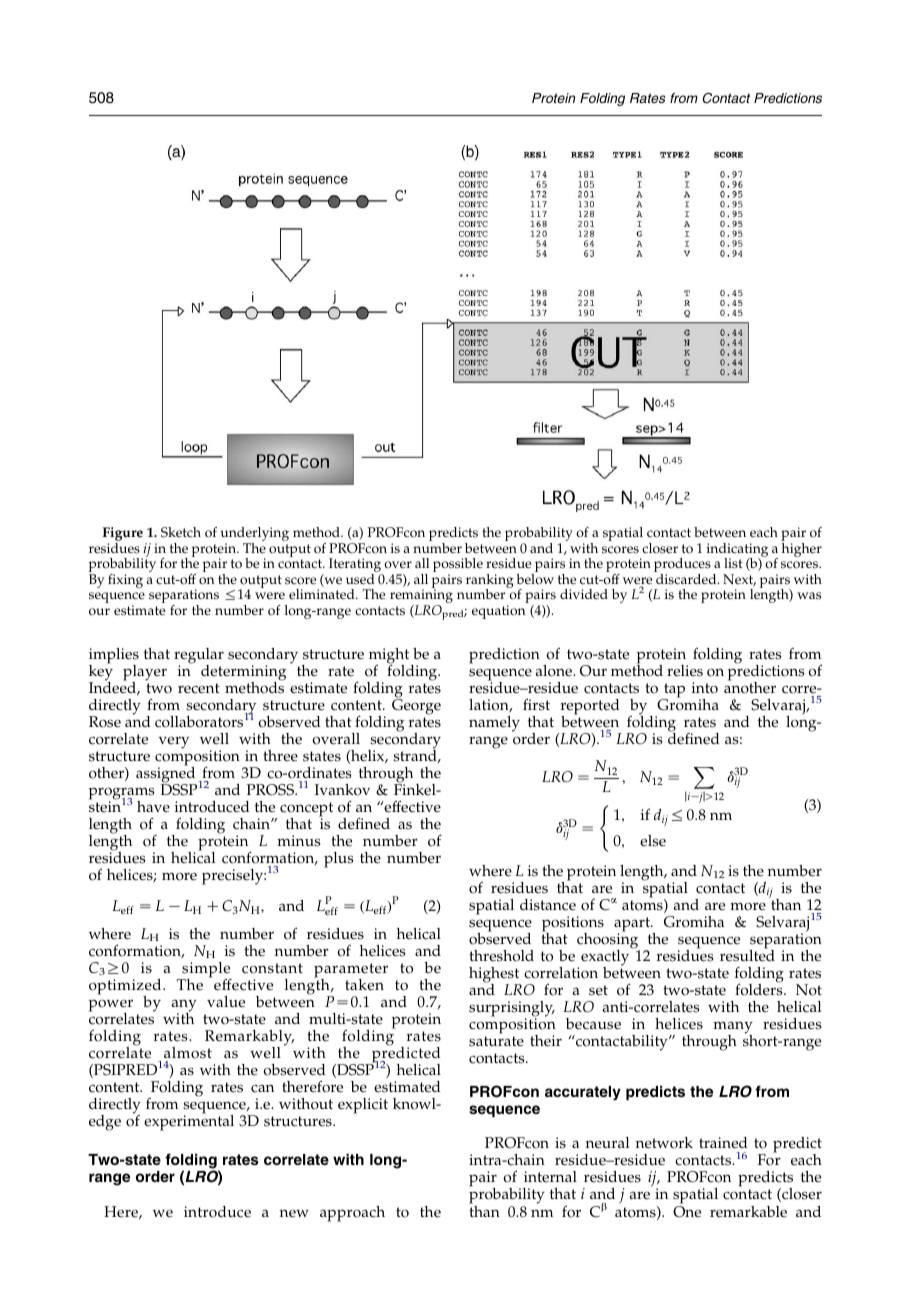  Describe the element at coordinates (294, 1213) in the screenshot. I see `new` at that location.
